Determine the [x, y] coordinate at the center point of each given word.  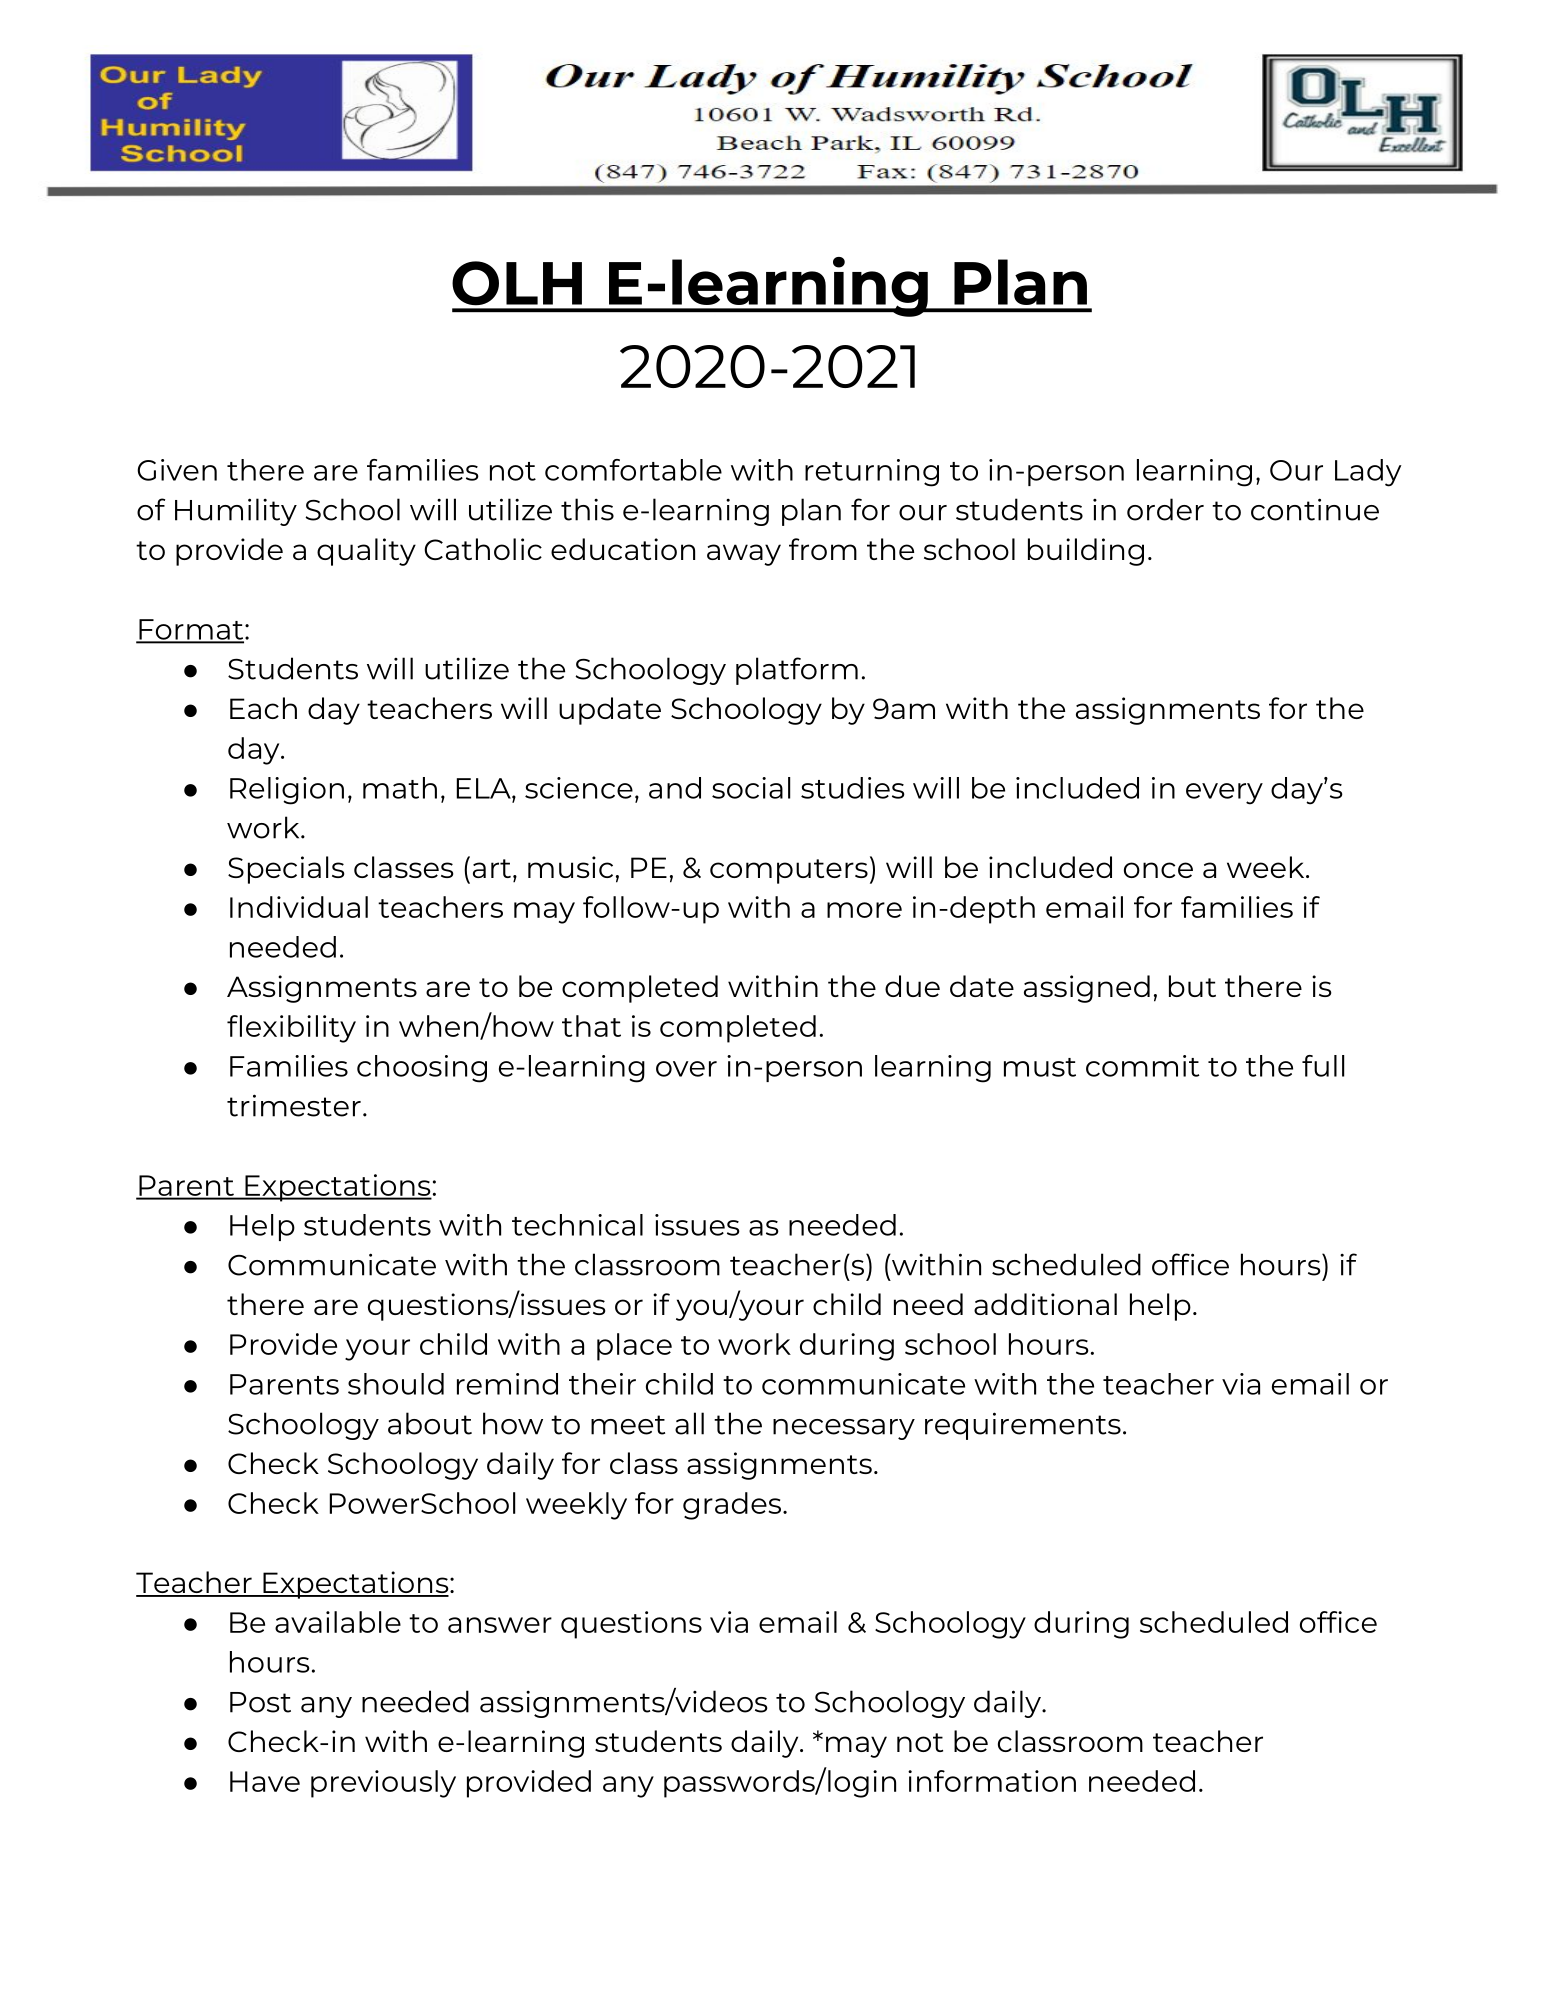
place [634, 1347]
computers [789, 871]
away [744, 555]
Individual [299, 907]
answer [500, 1625]
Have [265, 1781]
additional [1045, 1304]
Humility [236, 512]
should [396, 1384]
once [1158, 870]
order [1165, 509]
